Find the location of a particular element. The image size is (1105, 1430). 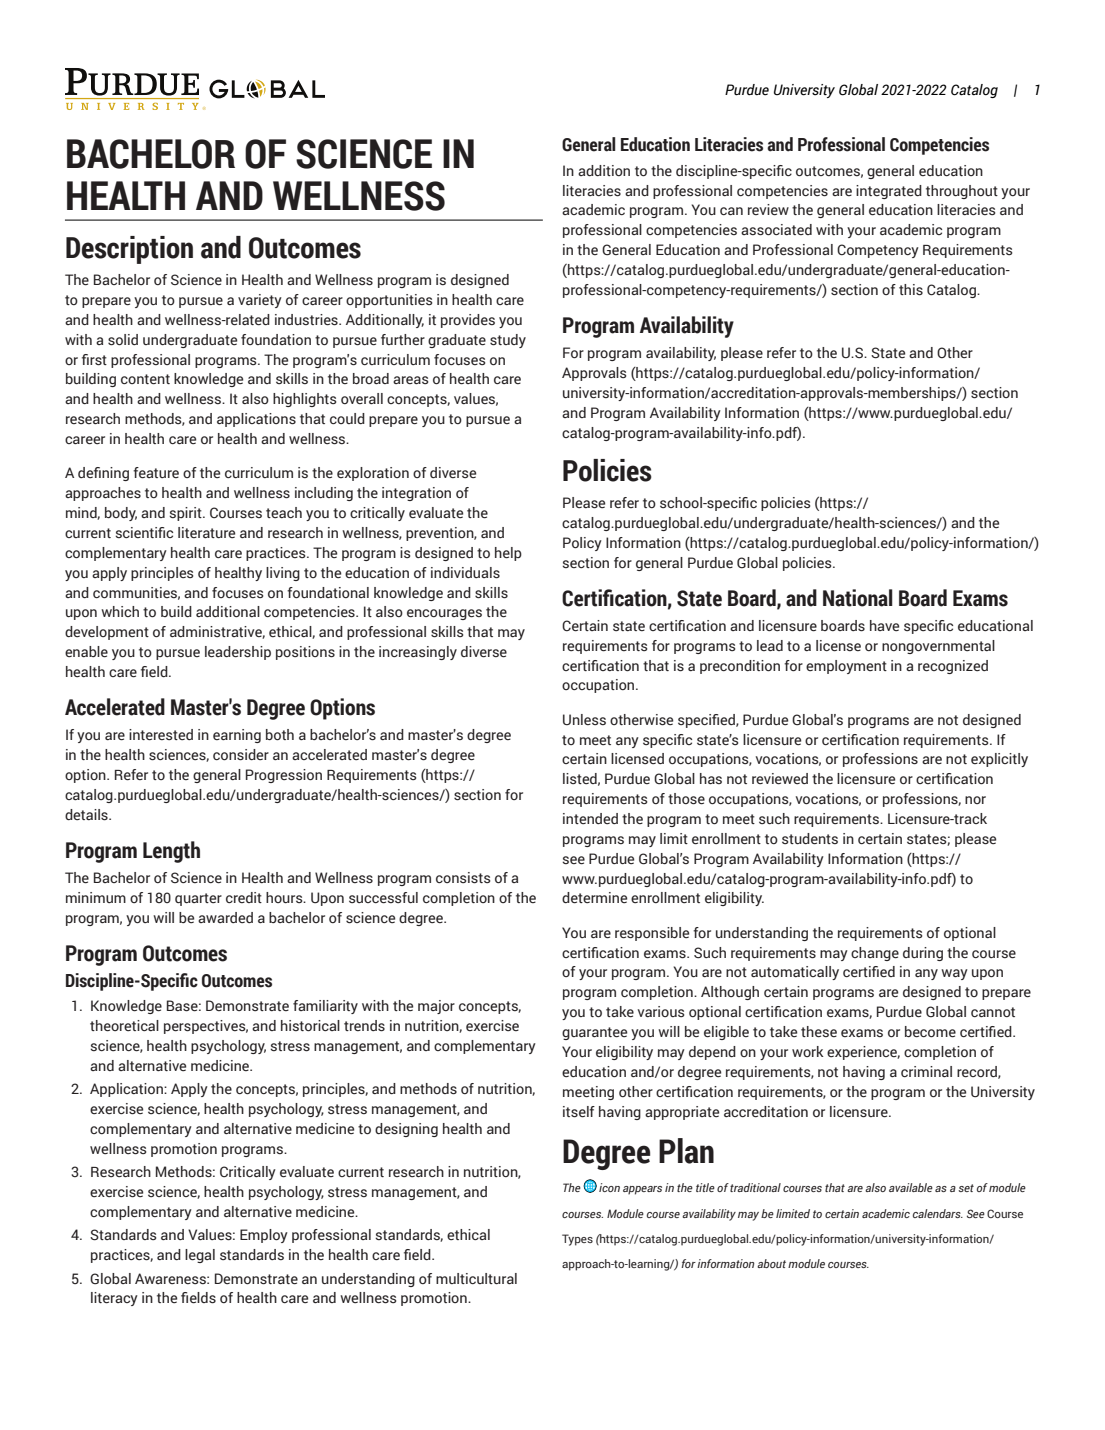

change is located at coordinates (875, 954).
